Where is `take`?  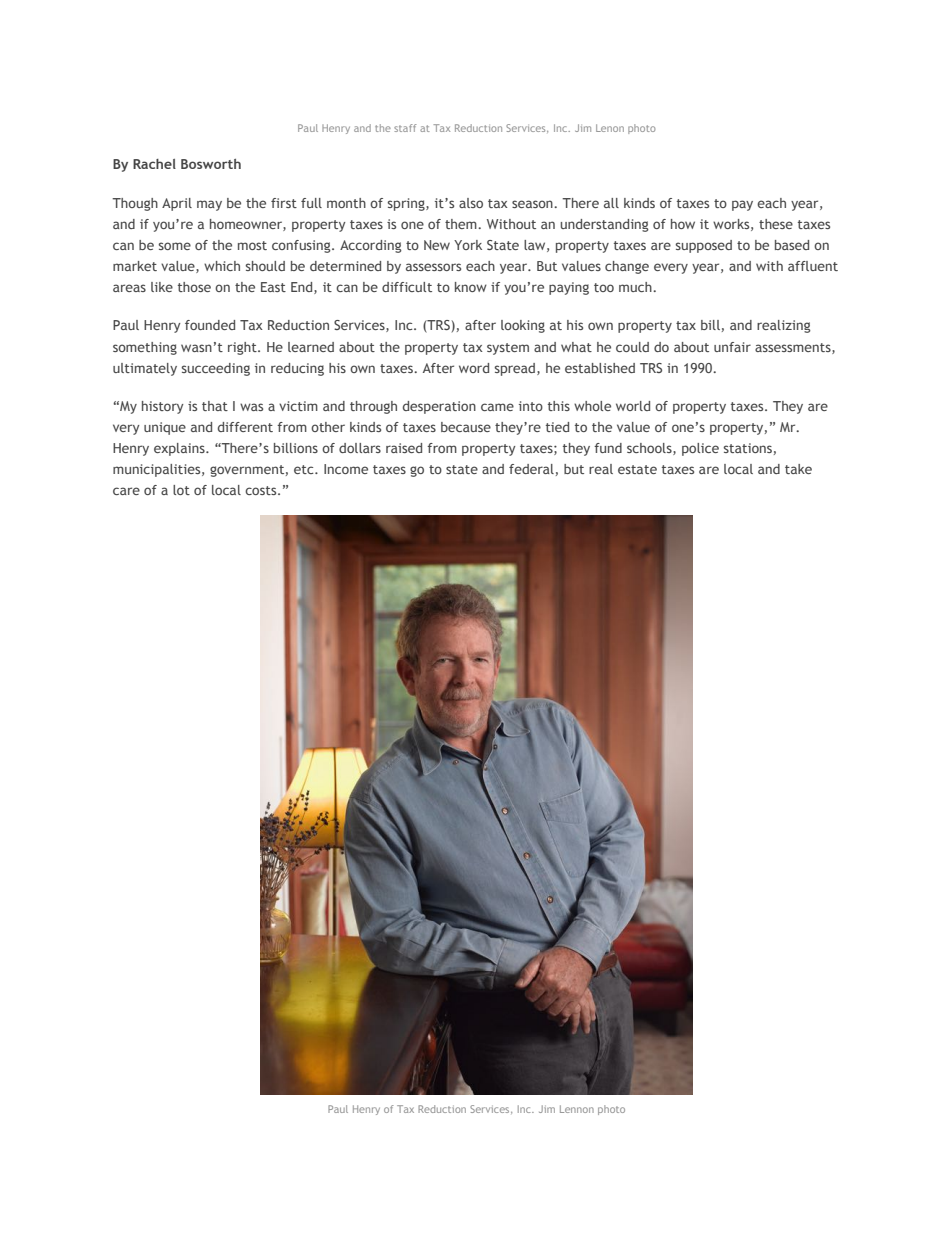
take is located at coordinates (798, 469).
